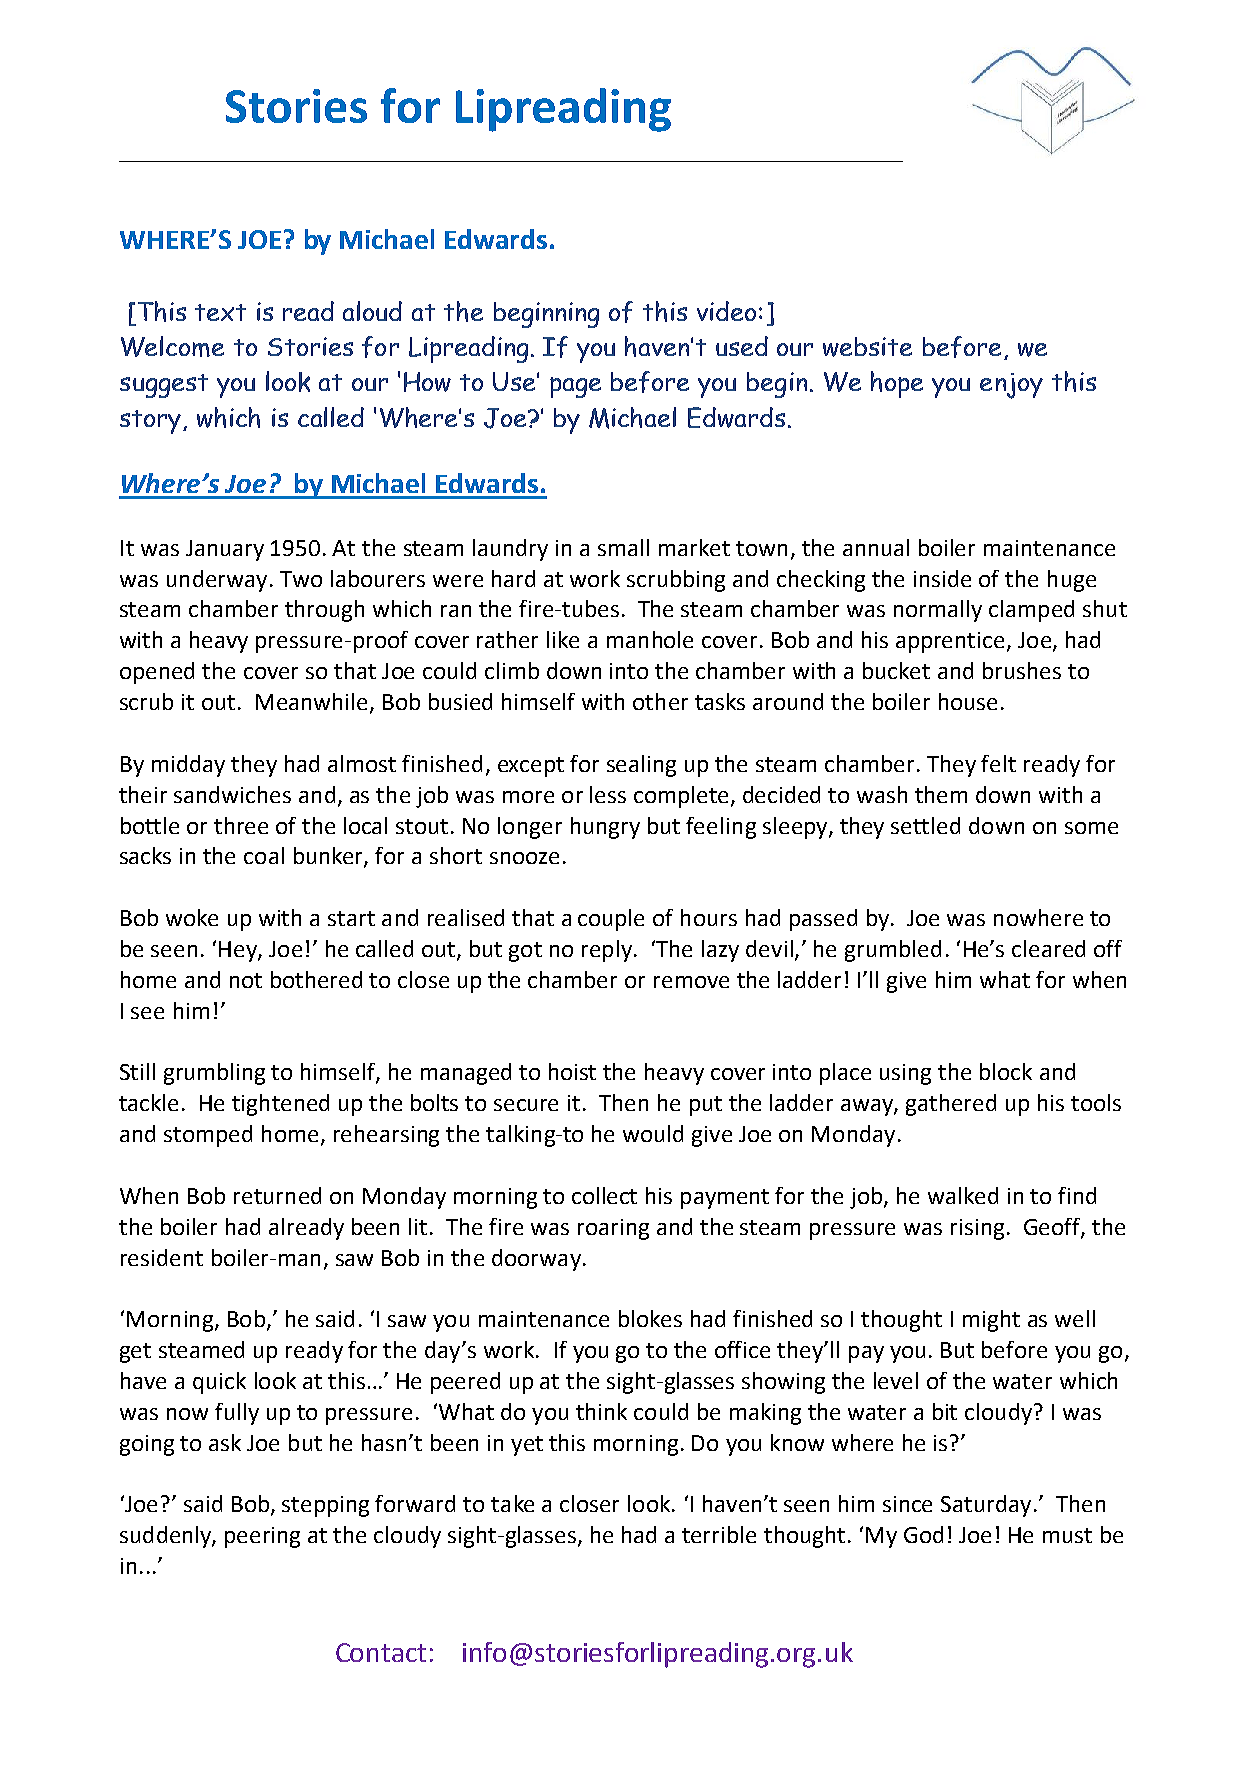 This screenshot has width=1253, height=1773. Describe the element at coordinates (1011, 386) in the screenshot. I see `enjoy` at that location.
